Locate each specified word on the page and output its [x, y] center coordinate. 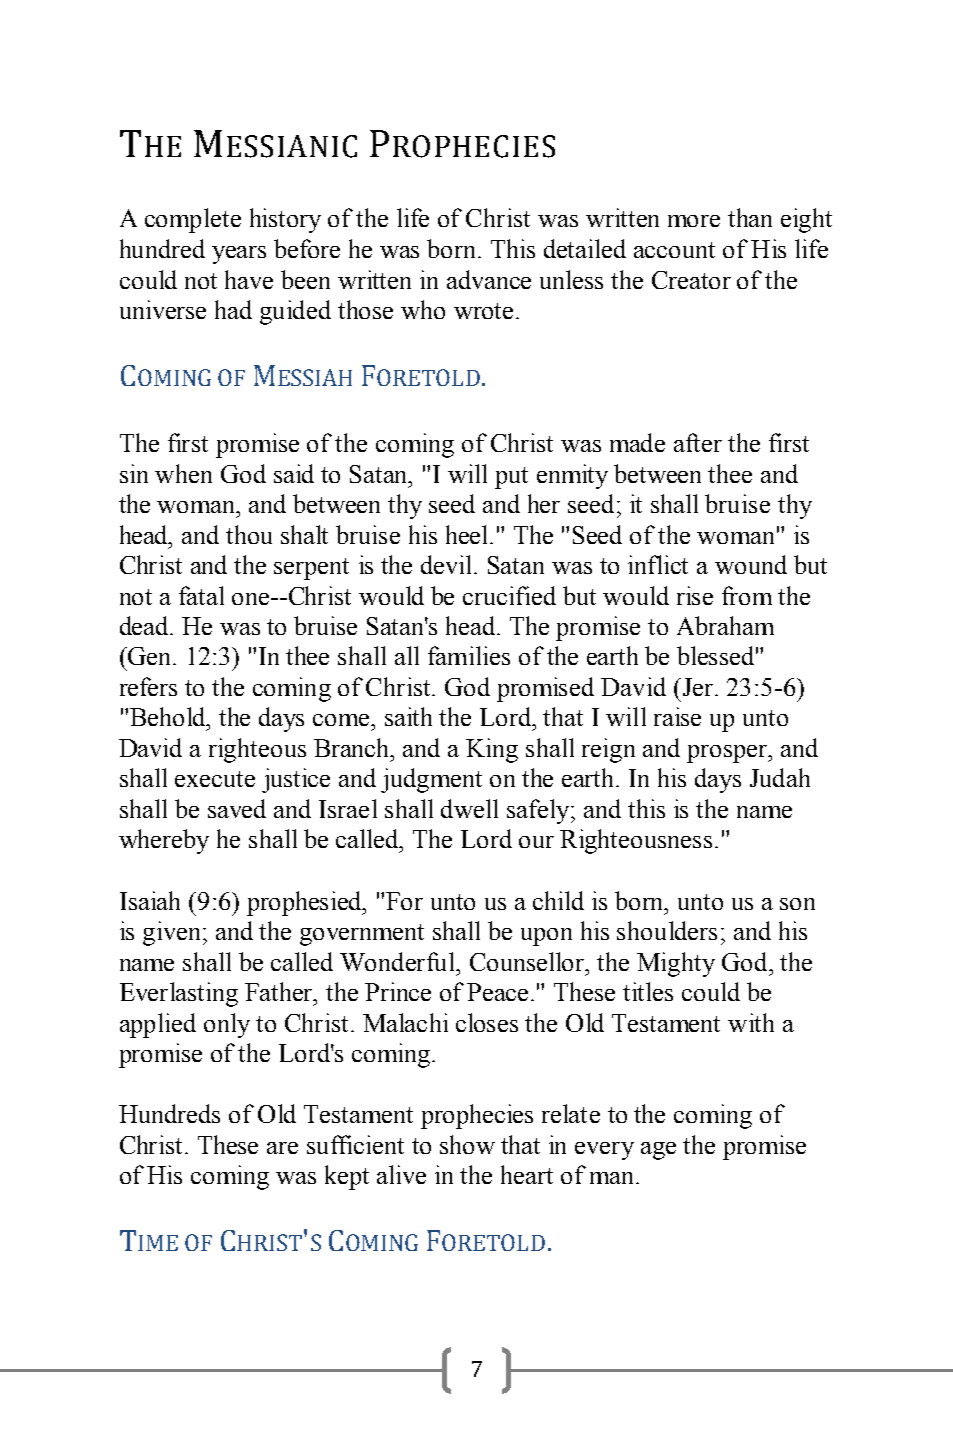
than [750, 217]
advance [489, 279]
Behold [169, 716]
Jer [696, 687]
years [239, 255]
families [469, 655]
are [282, 1148]
